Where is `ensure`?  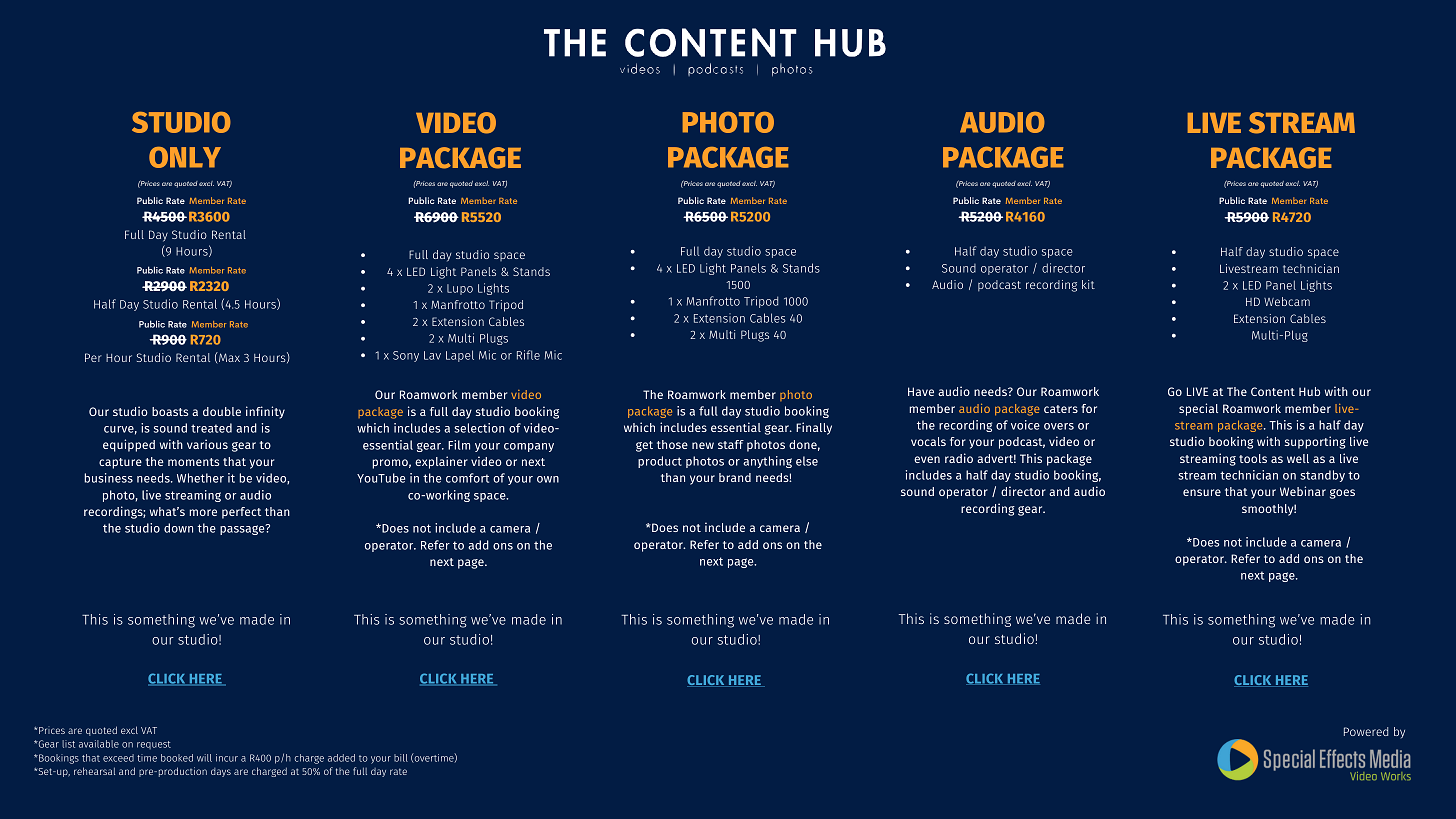 ensure is located at coordinates (1202, 492).
